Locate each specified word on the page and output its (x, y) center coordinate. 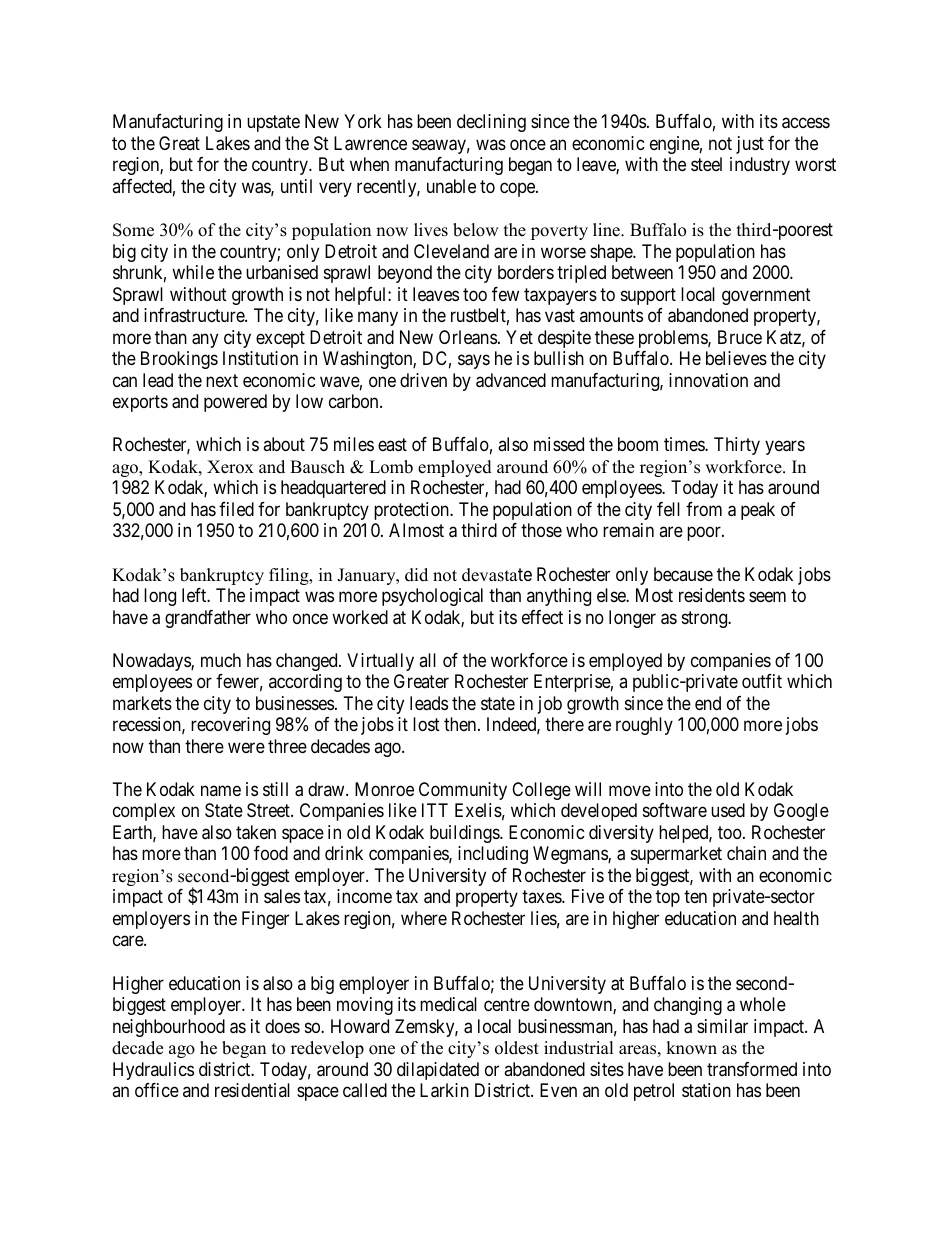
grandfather (208, 619)
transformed (752, 1069)
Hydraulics (153, 1071)
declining (491, 123)
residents (712, 595)
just (750, 145)
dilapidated (438, 1071)
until (296, 186)
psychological (432, 597)
